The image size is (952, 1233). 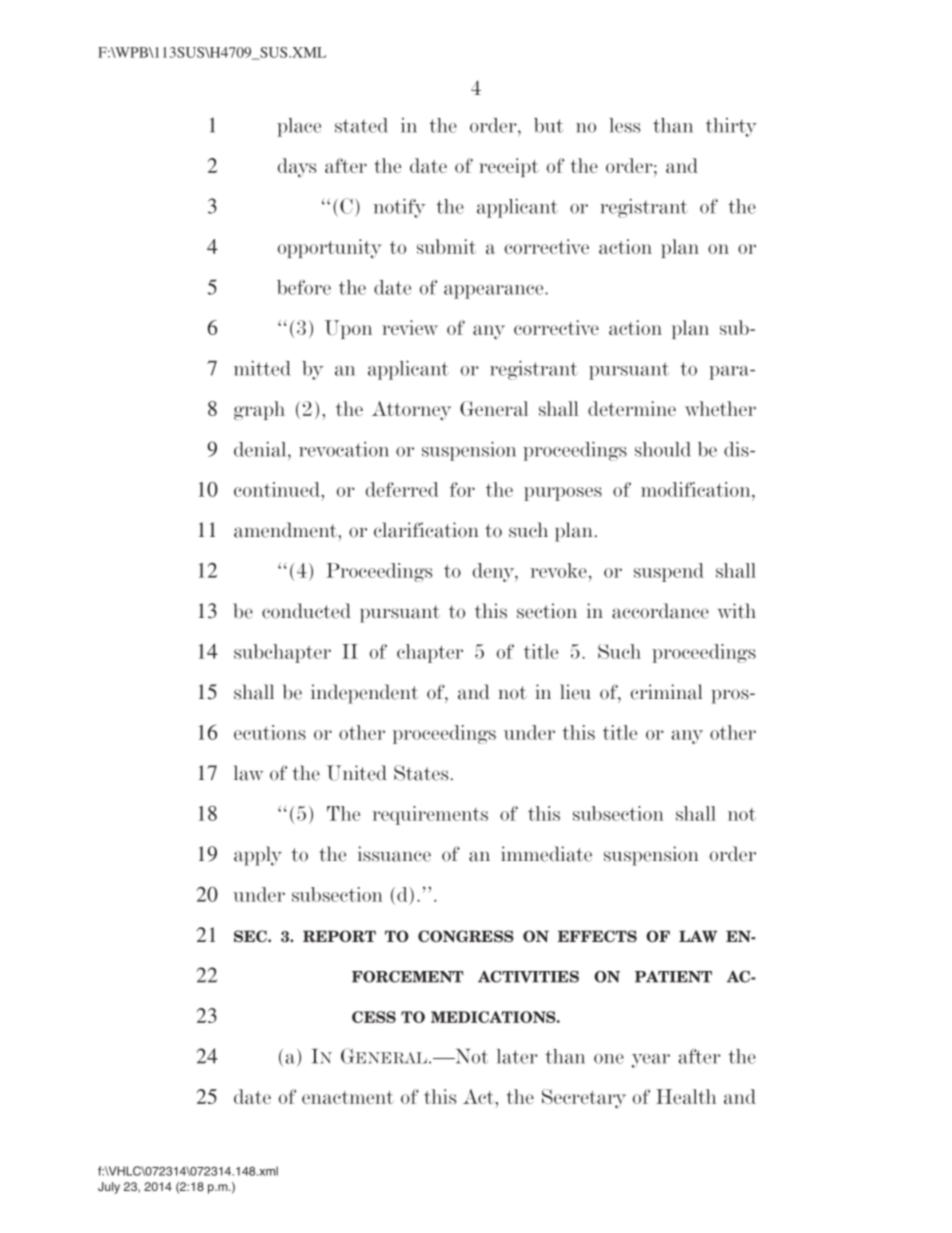 I want to click on immediate, so click(x=546, y=854).
